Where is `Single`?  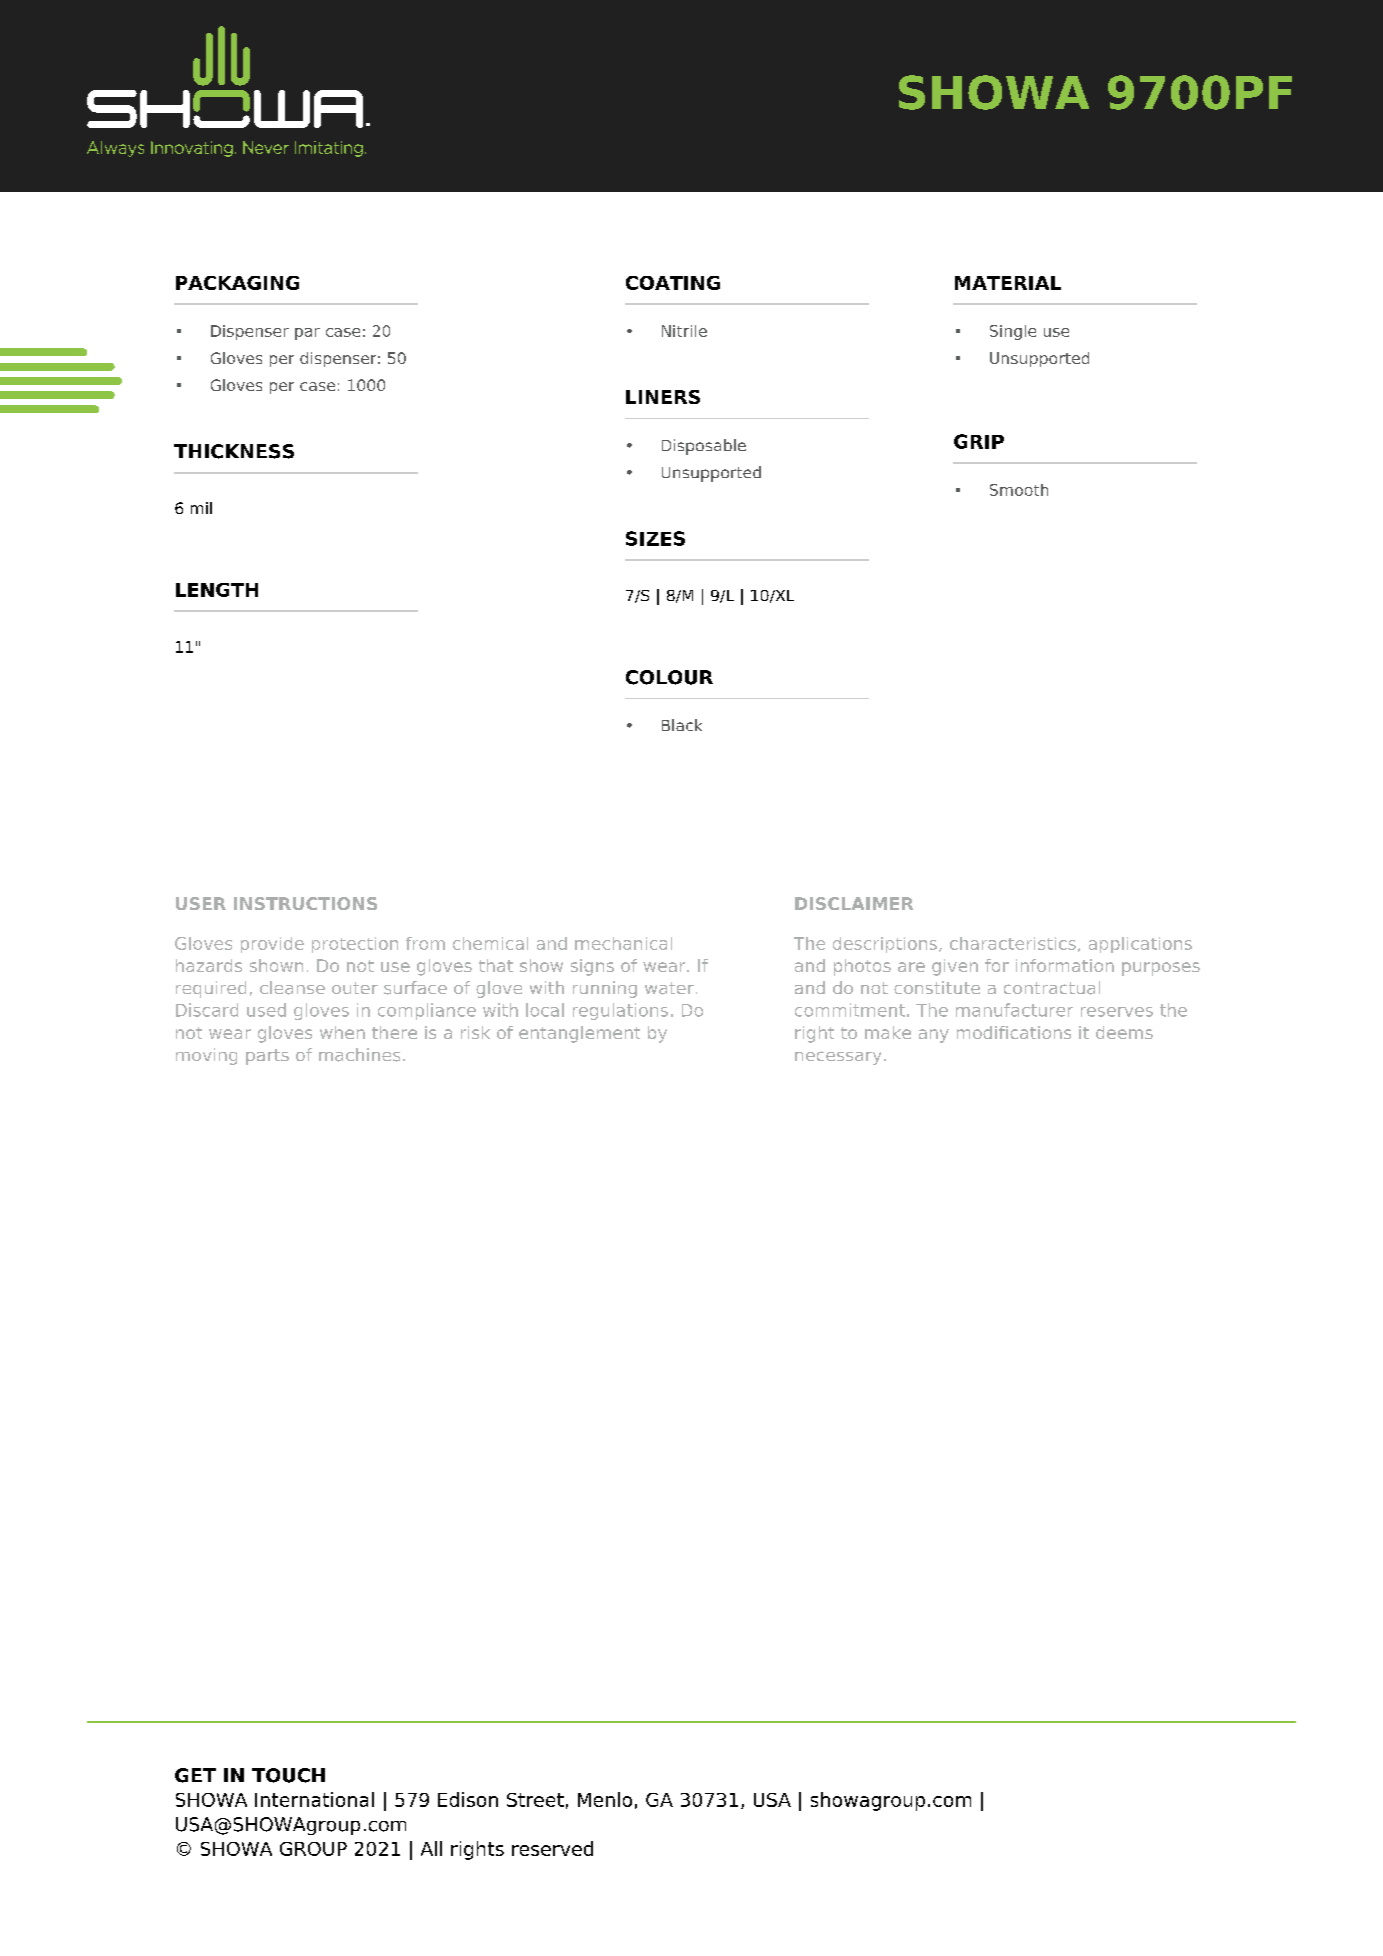
Single is located at coordinates (1013, 332).
